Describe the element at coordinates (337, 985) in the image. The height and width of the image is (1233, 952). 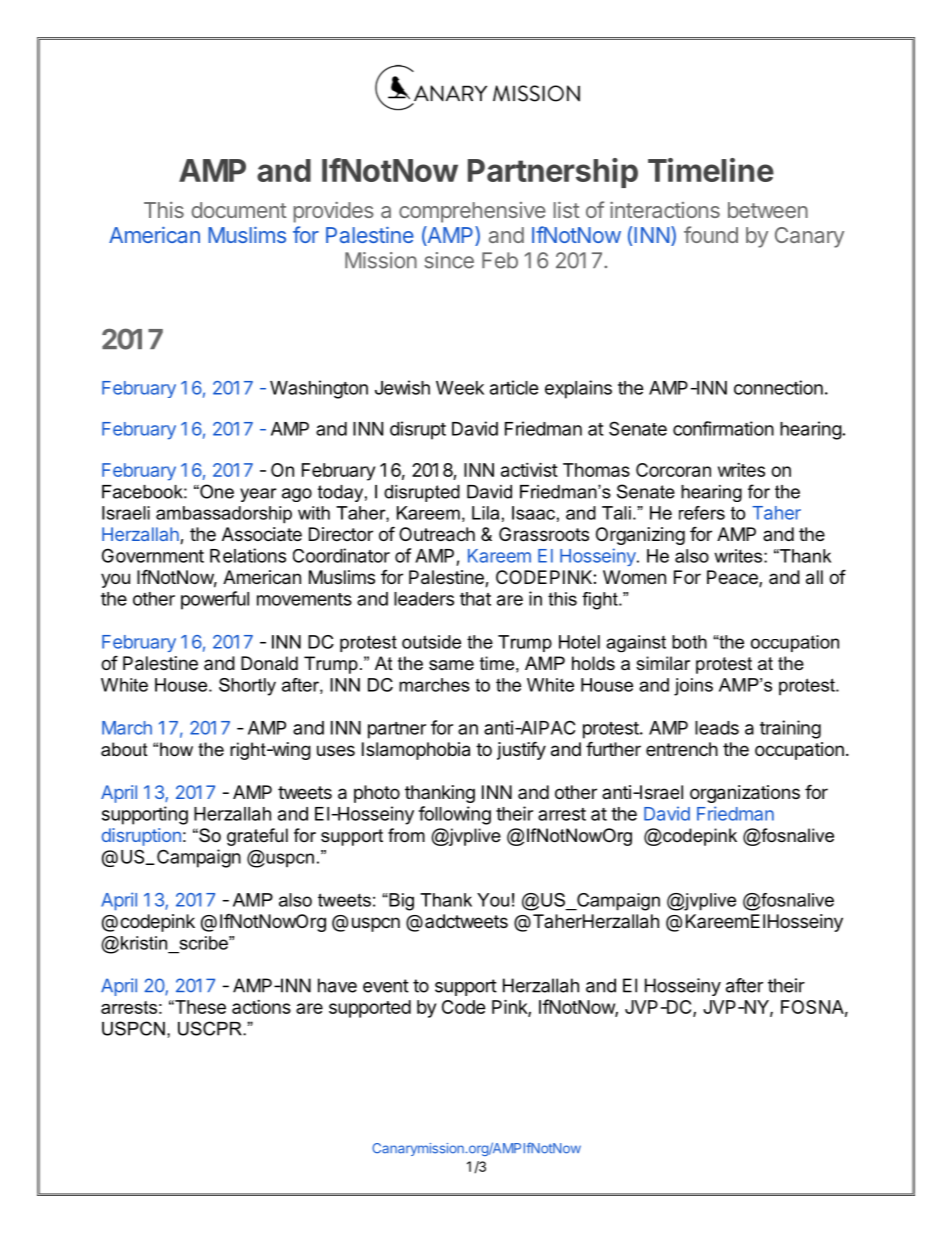
I see `have` at that location.
